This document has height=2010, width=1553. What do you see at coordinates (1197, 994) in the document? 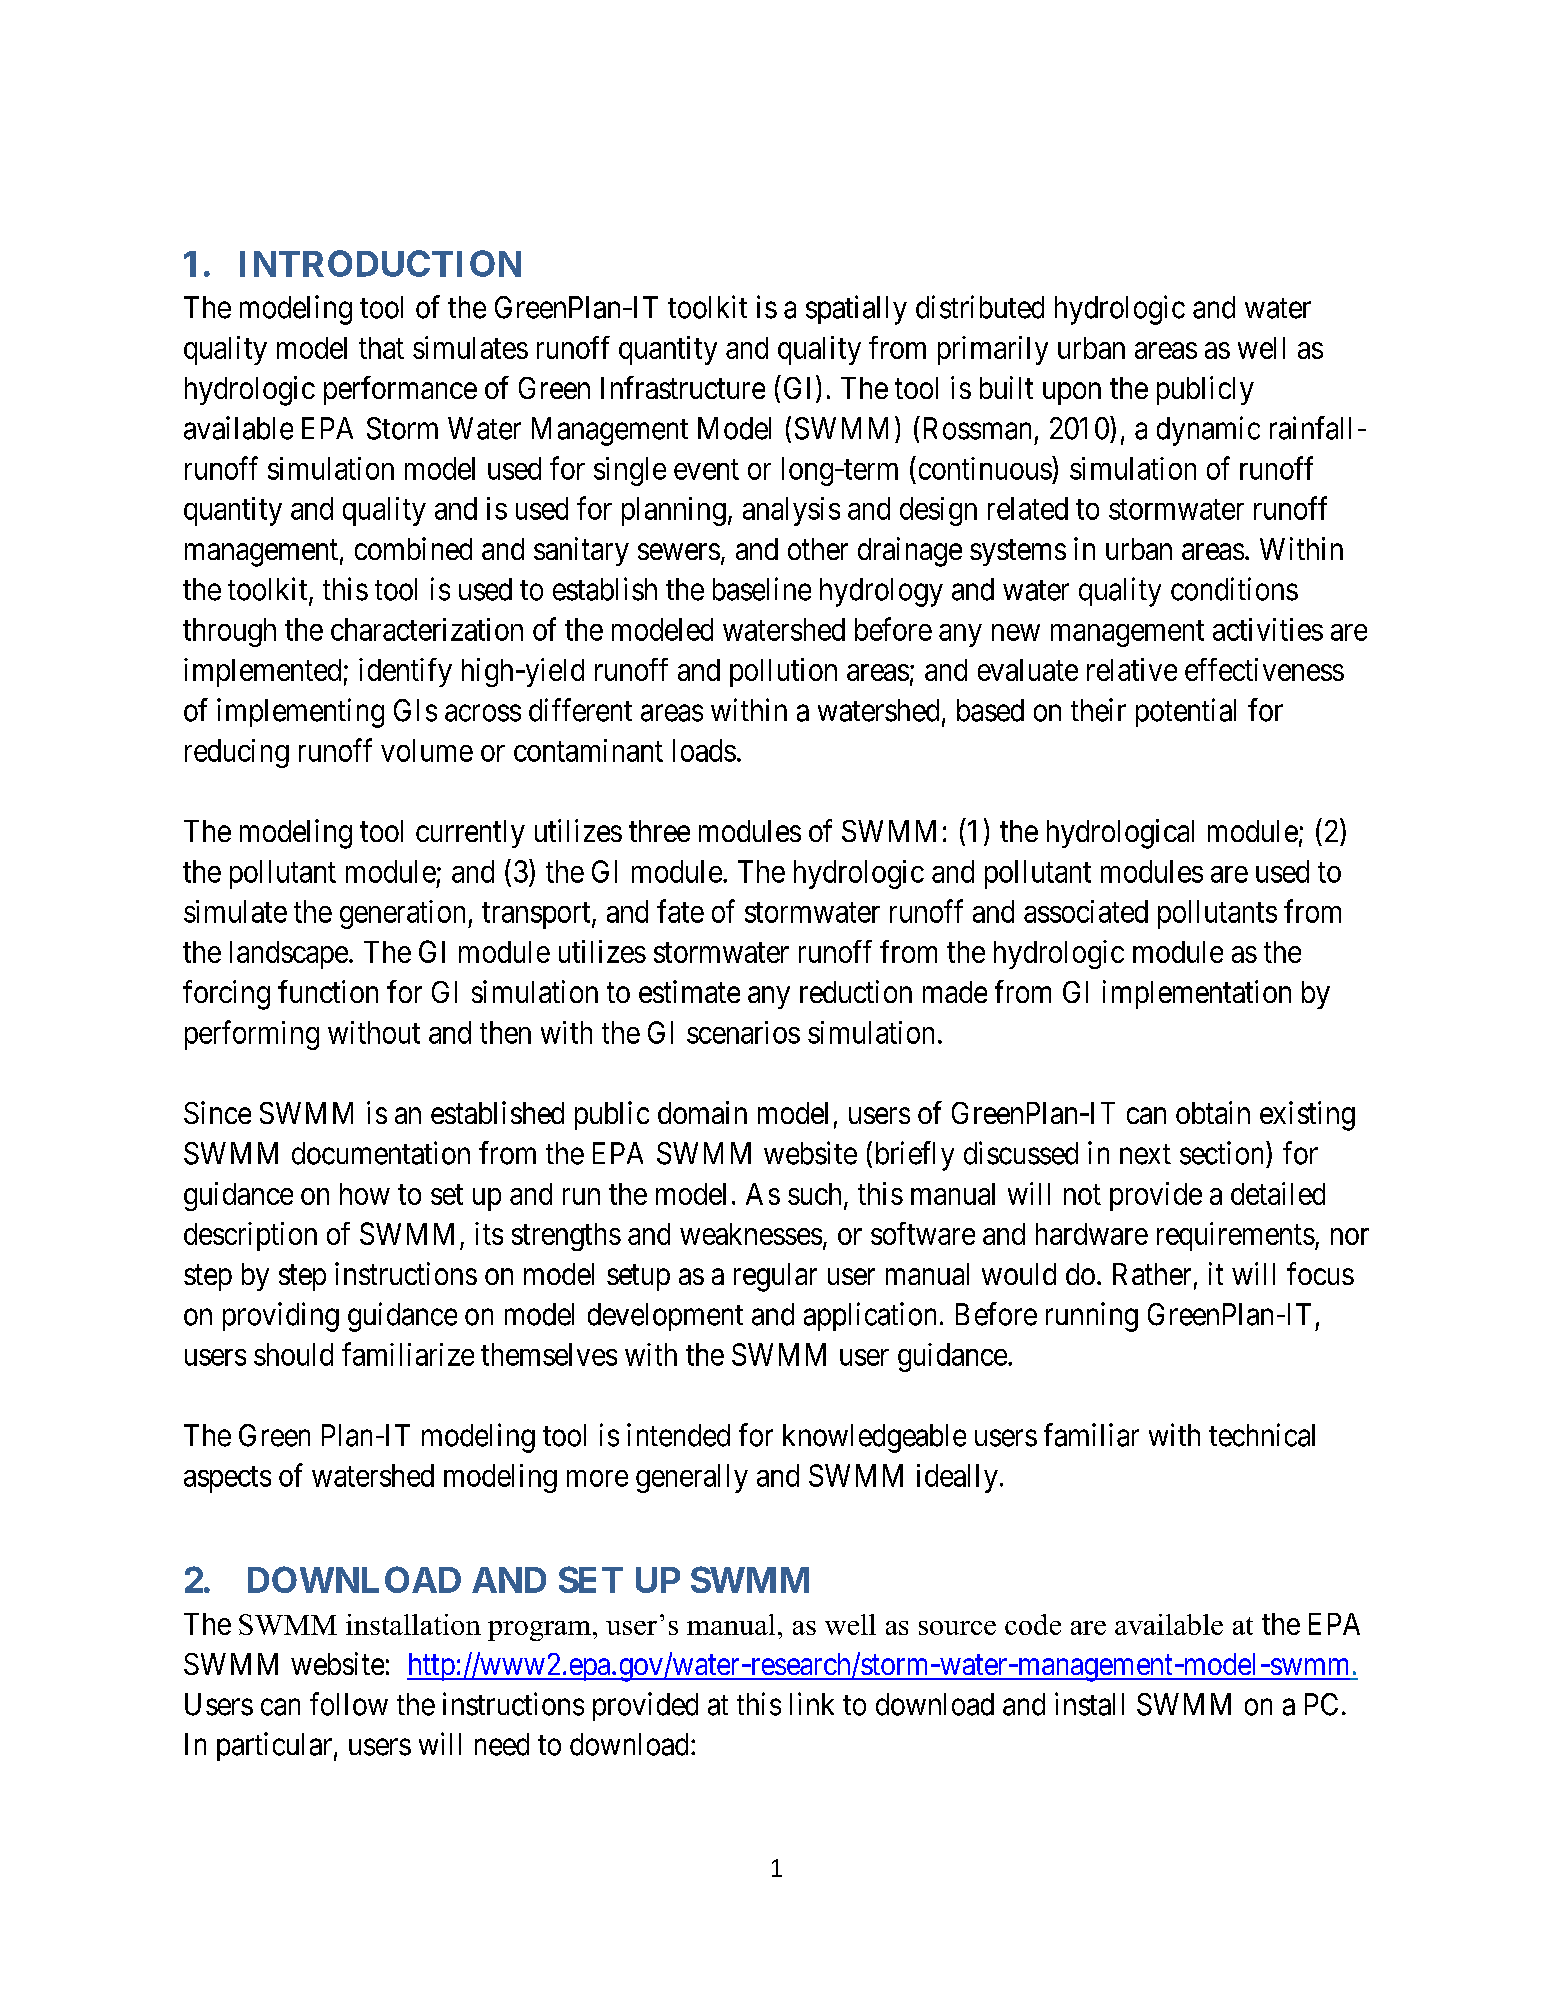
I see `implementation` at bounding box center [1197, 994].
